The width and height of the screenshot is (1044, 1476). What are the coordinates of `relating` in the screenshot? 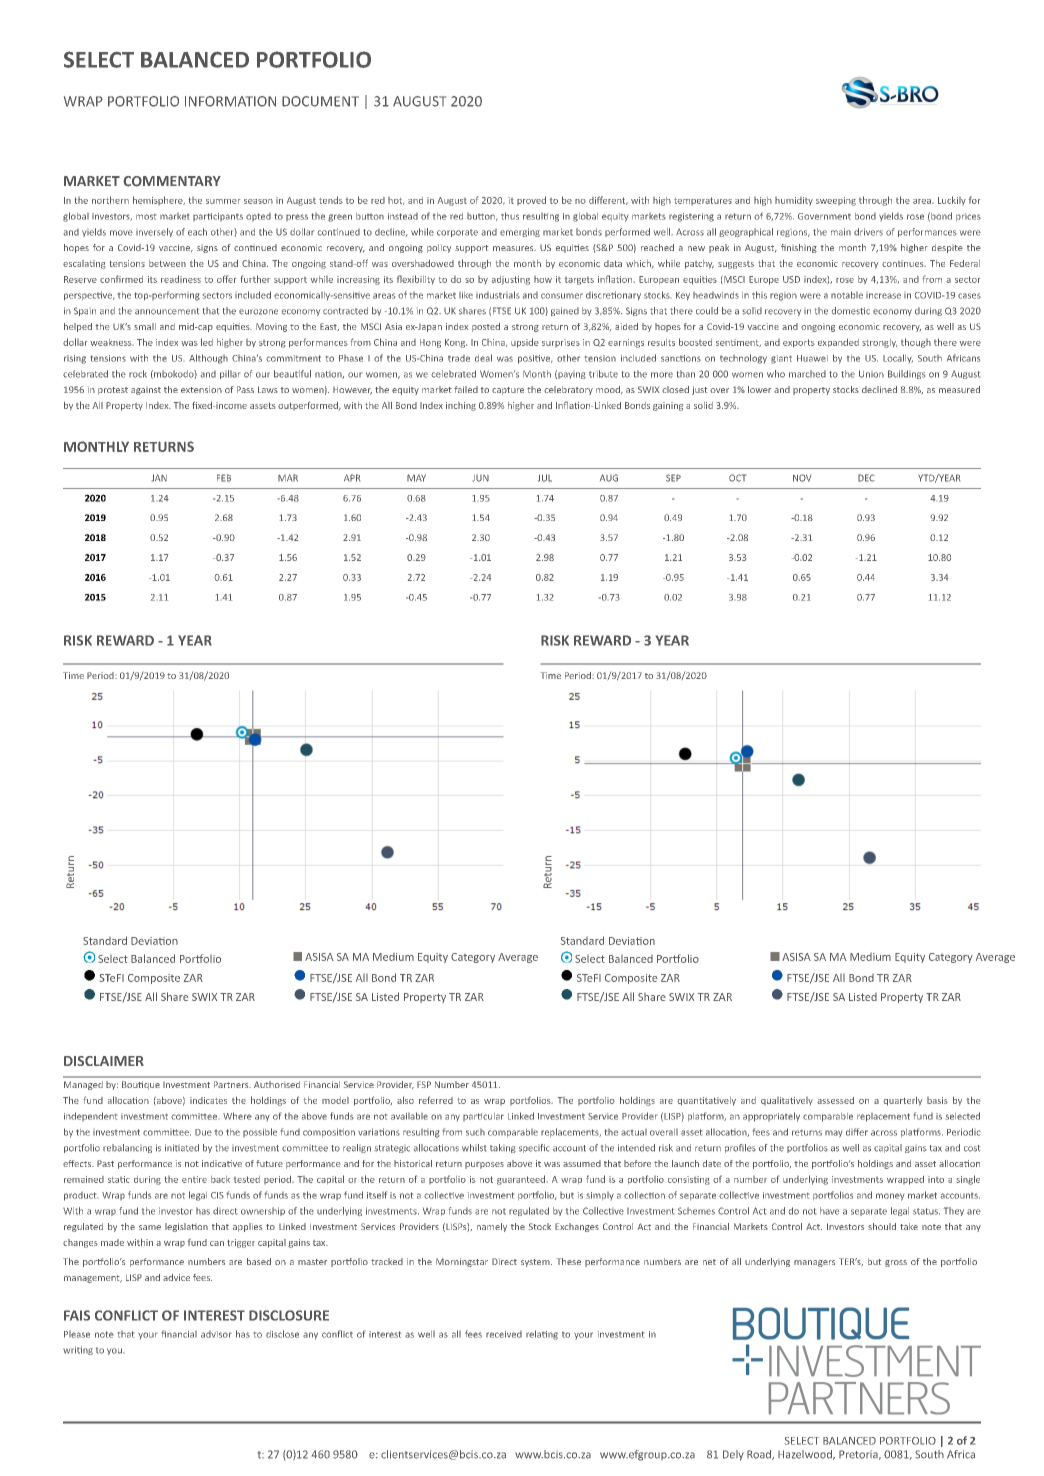 It's located at (542, 1335).
